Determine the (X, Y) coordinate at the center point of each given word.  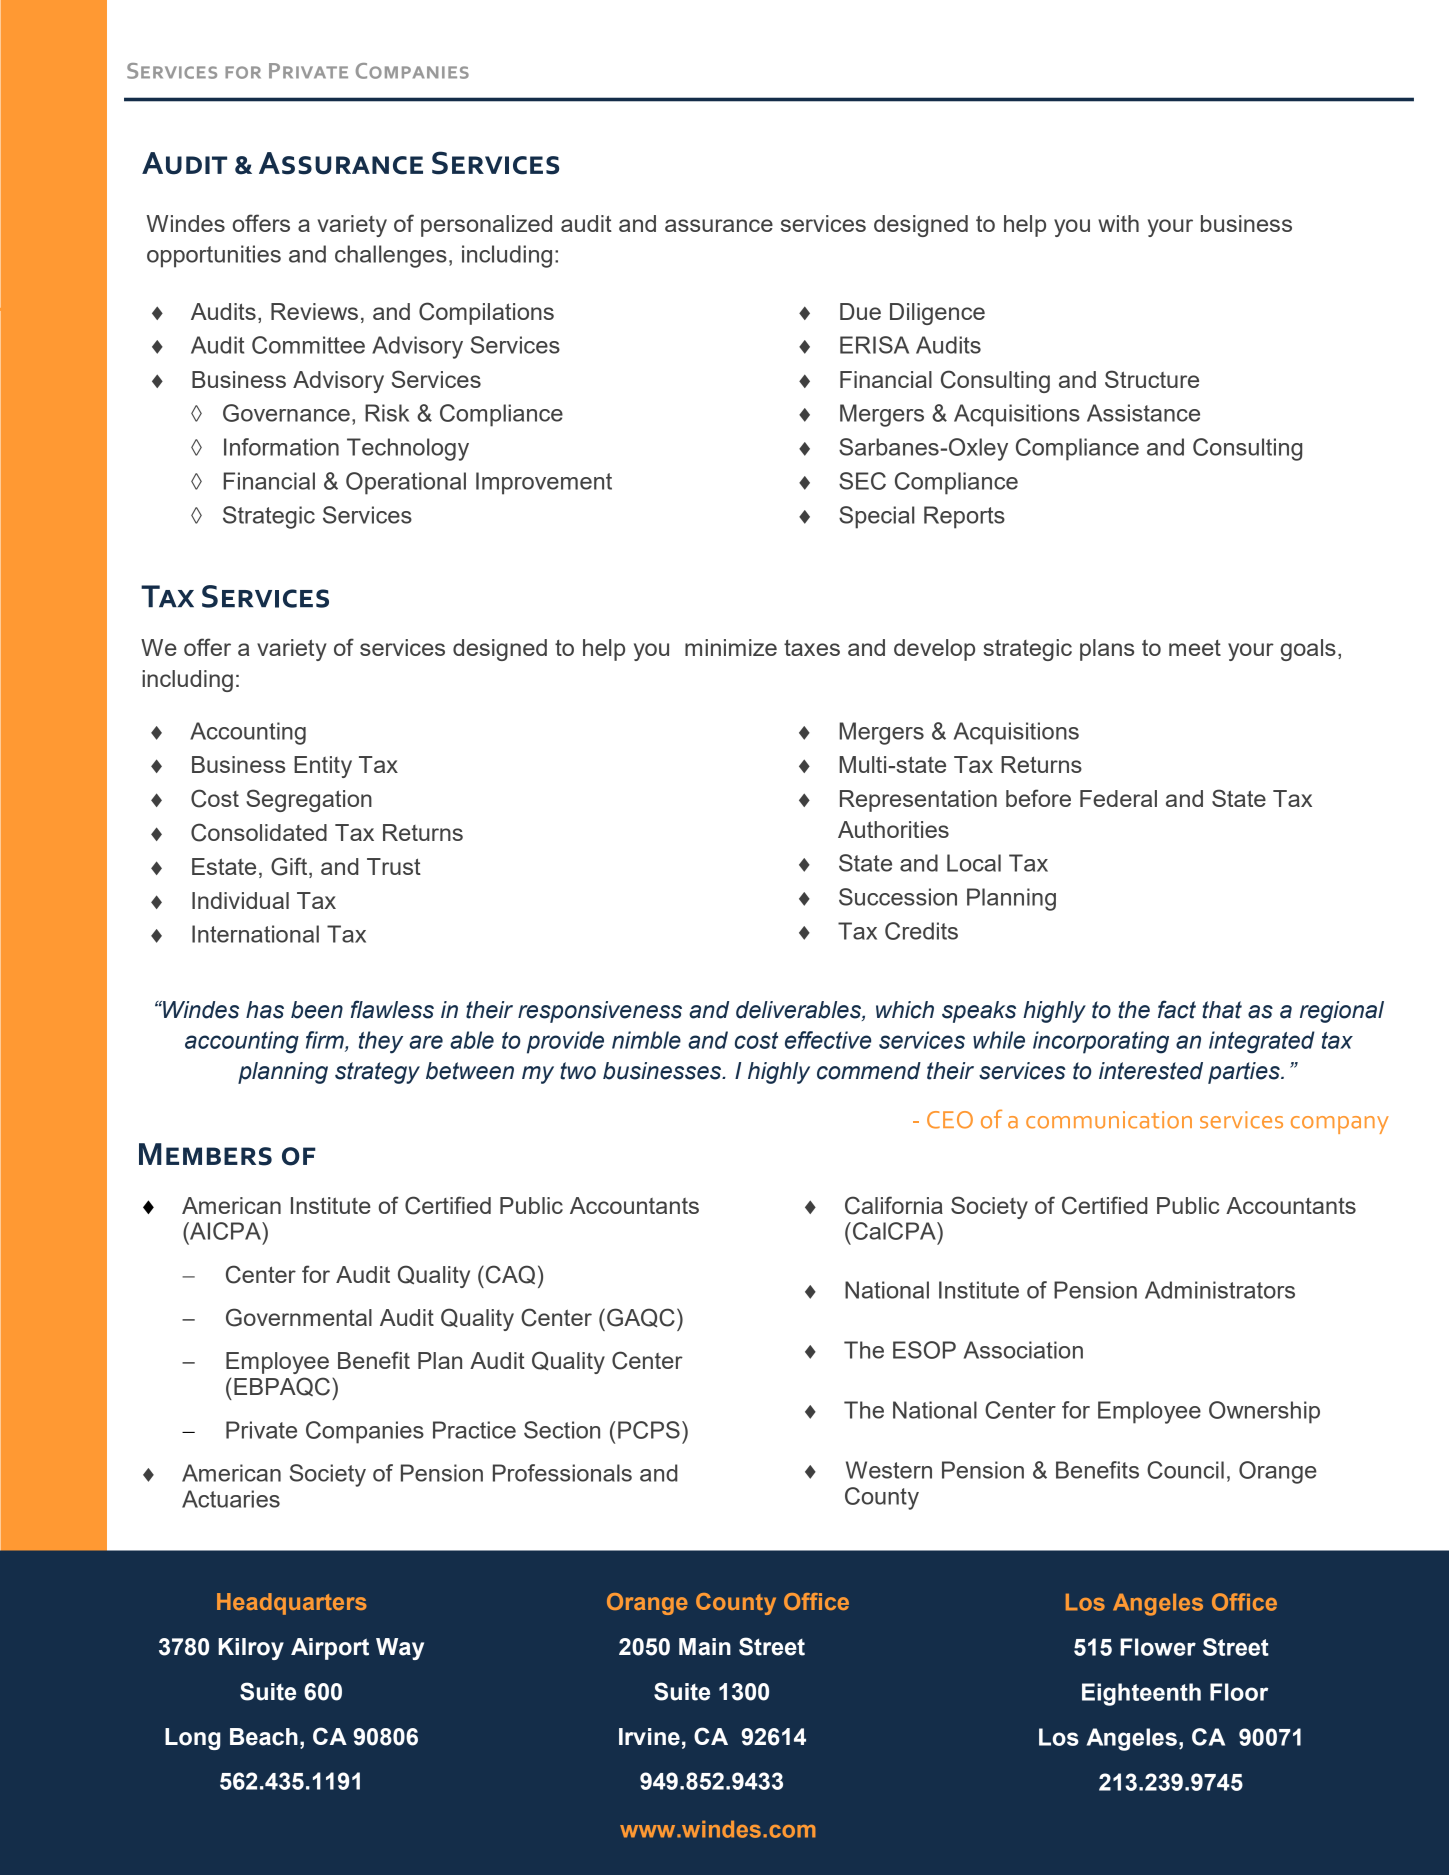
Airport (330, 1649)
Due (860, 311)
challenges (391, 256)
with (1118, 223)
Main (705, 1647)
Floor (1239, 1692)
